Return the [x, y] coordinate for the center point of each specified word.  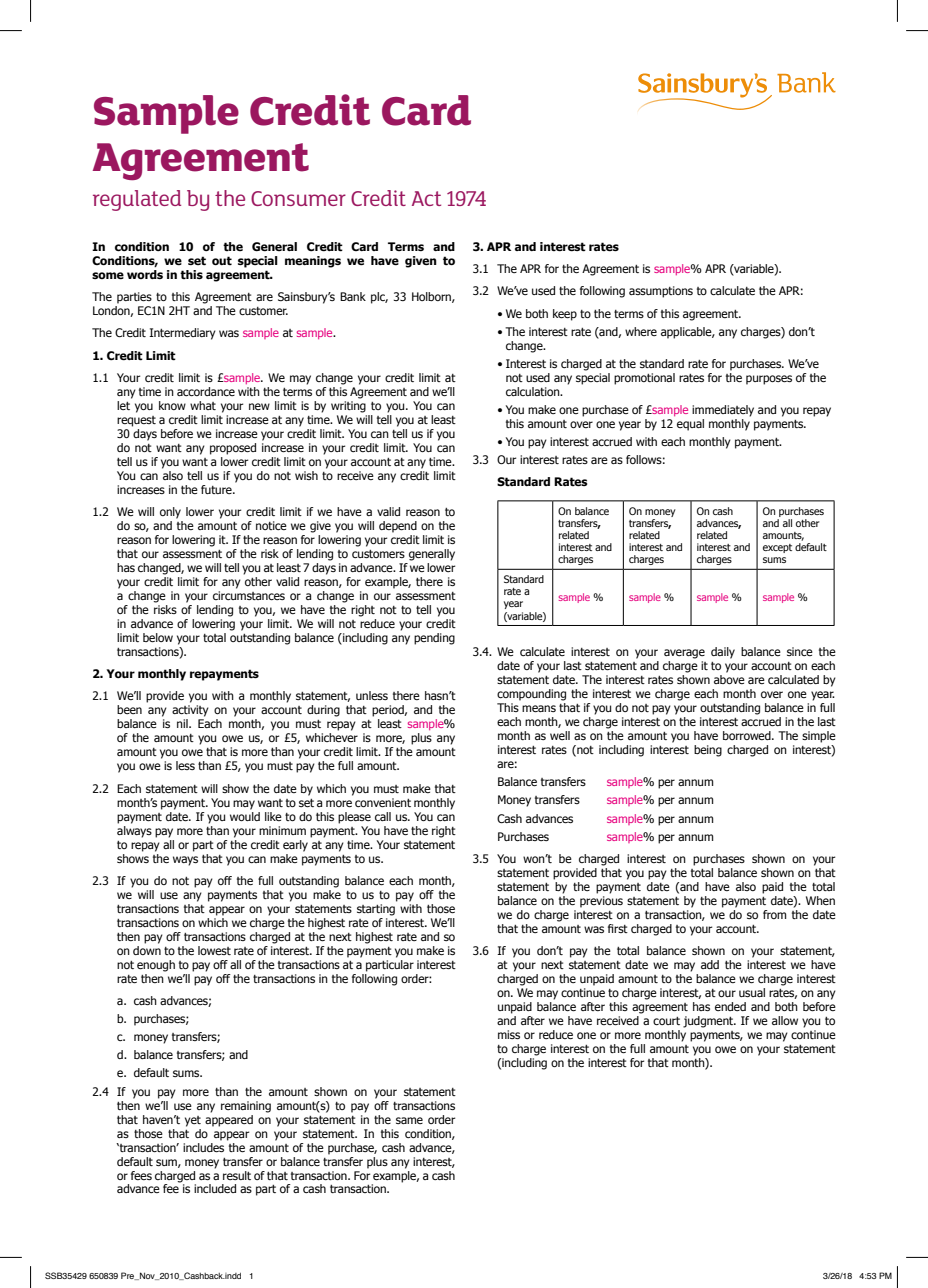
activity [190, 711]
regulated [137, 200]
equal [690, 425]
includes [203, 1146]
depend [398, 527]
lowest [214, 950]
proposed [233, 449]
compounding [531, 695]
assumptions [661, 292]
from [774, 914]
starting [376, 910]
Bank [353, 296]
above [729, 679]
